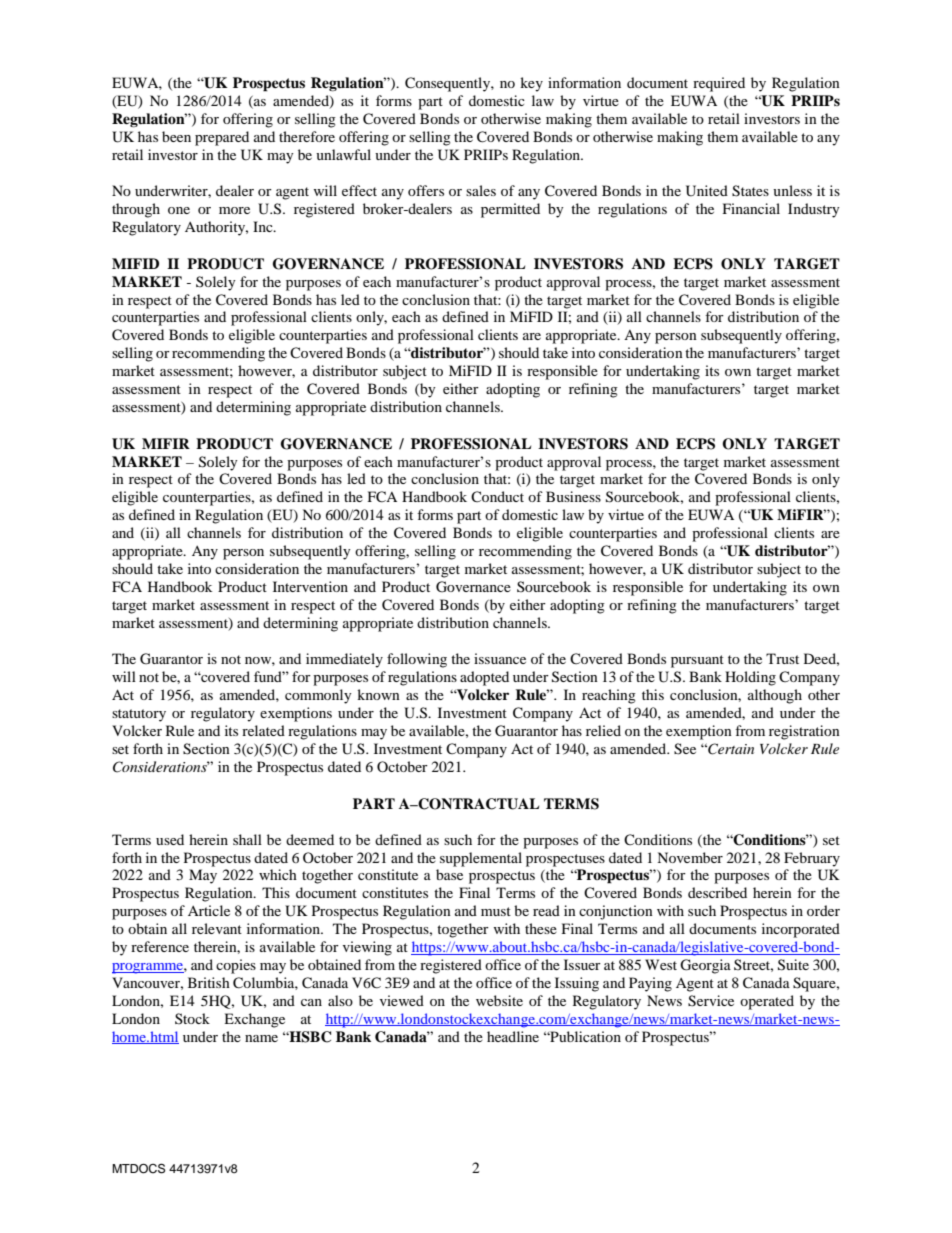  What do you see at coordinates (209, 982) in the screenshot?
I see `British` at bounding box center [209, 982].
